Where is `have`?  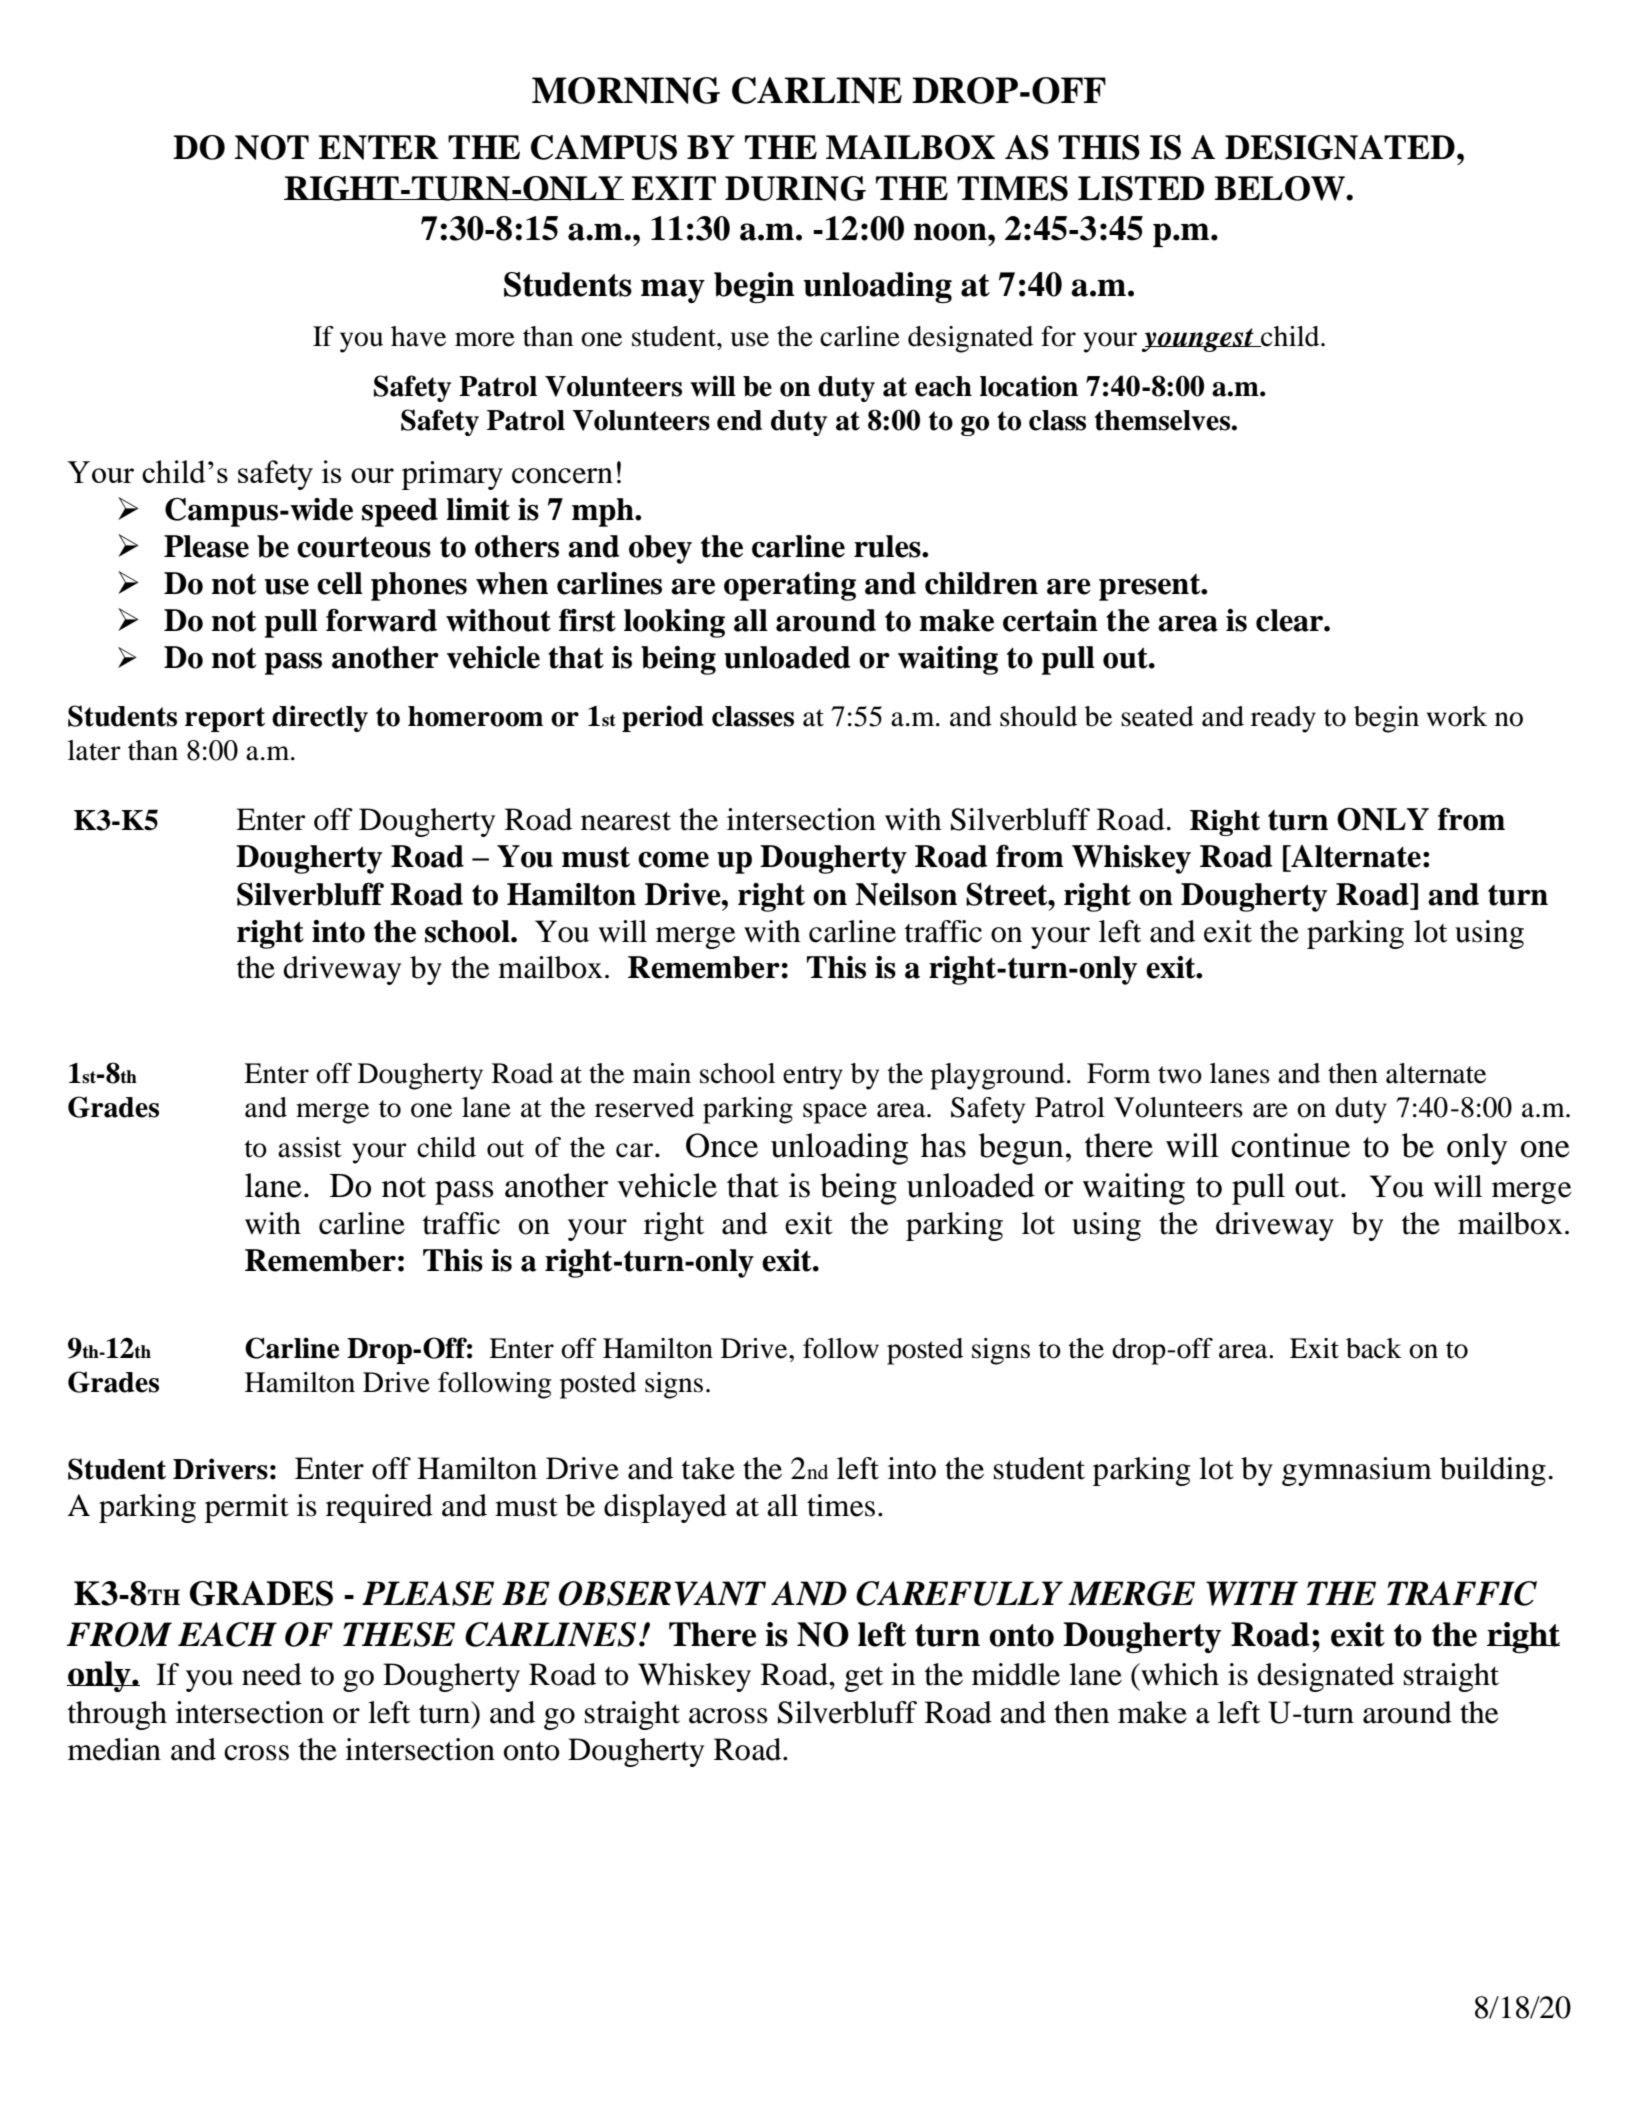
have is located at coordinates (418, 336).
